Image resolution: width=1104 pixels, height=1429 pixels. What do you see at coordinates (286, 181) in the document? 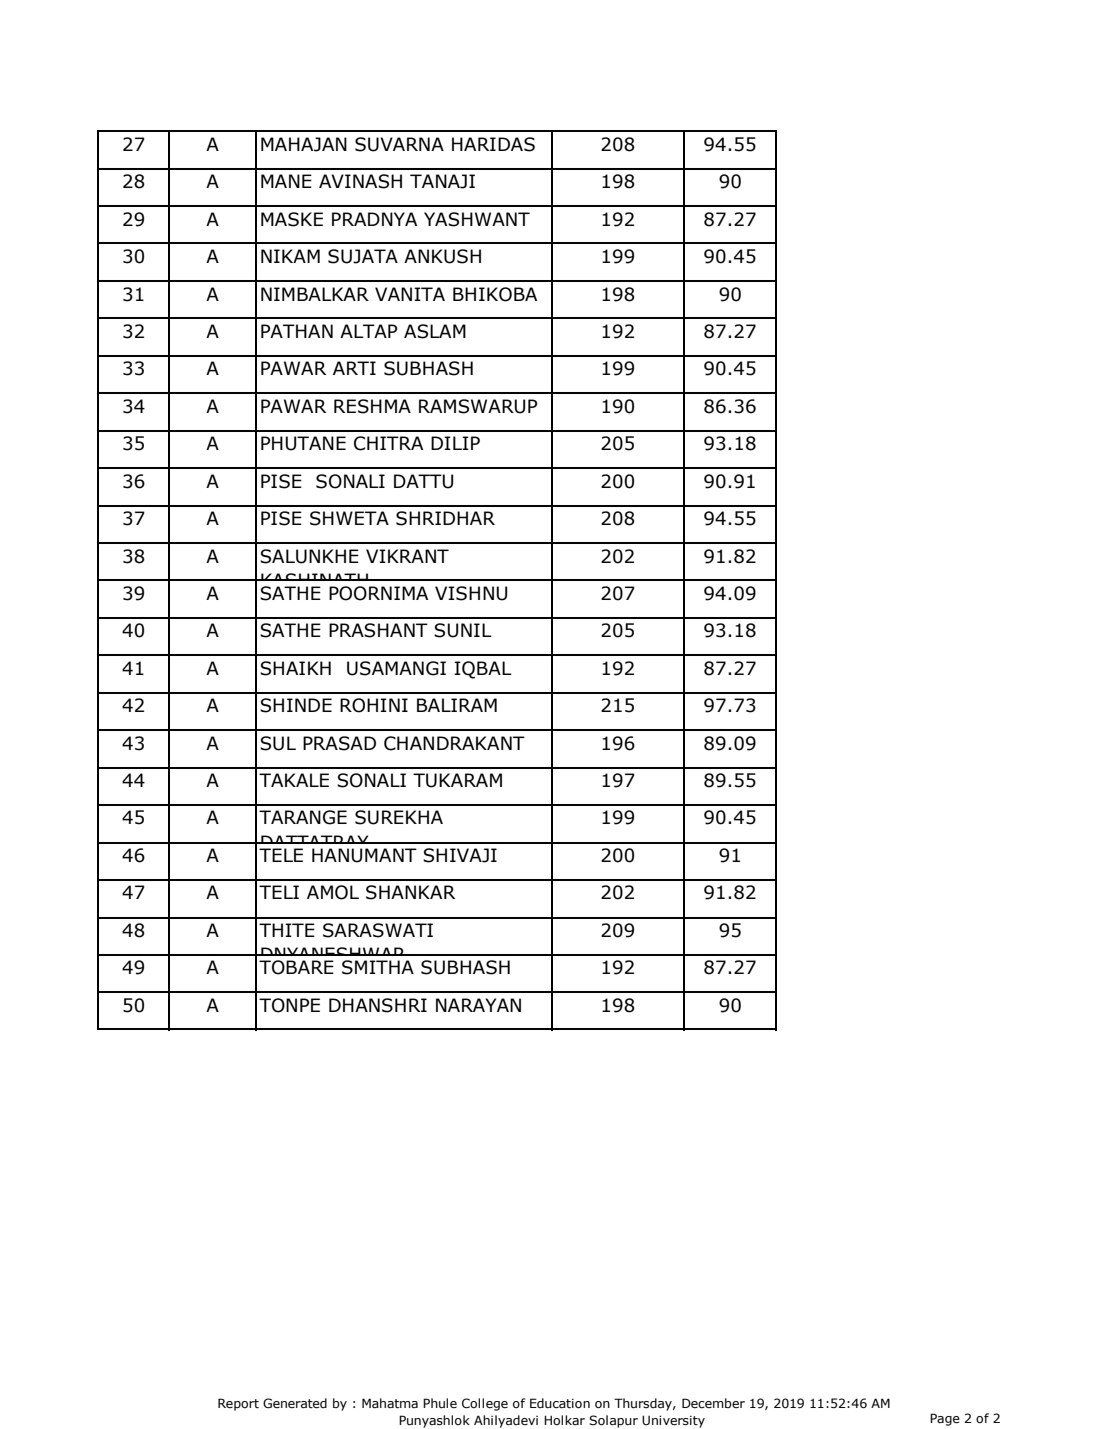
I see `MANE` at bounding box center [286, 181].
